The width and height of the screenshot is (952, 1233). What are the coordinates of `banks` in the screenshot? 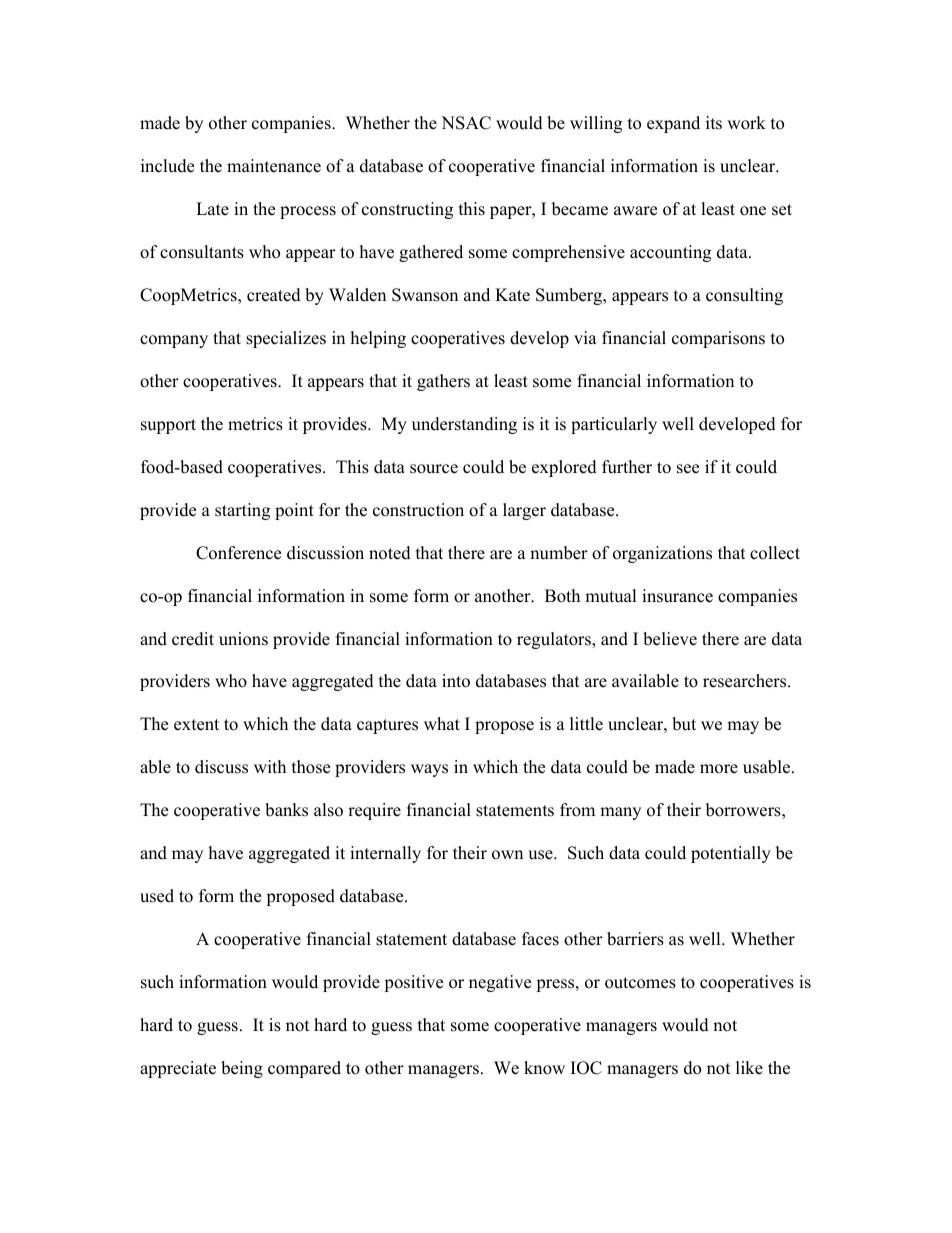 It's located at (286, 810).
